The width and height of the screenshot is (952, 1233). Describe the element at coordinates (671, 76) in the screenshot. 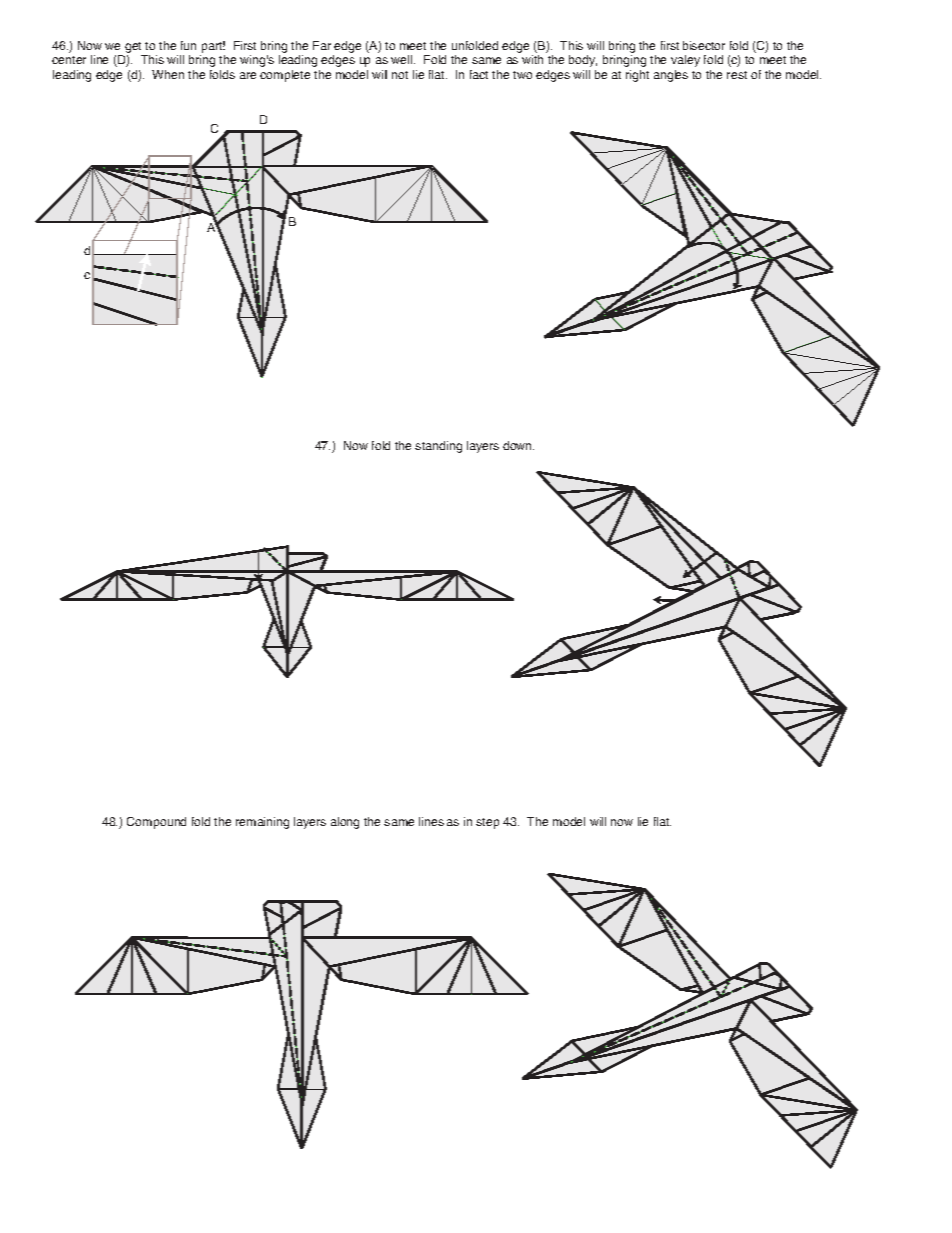

I see `angles` at that location.
